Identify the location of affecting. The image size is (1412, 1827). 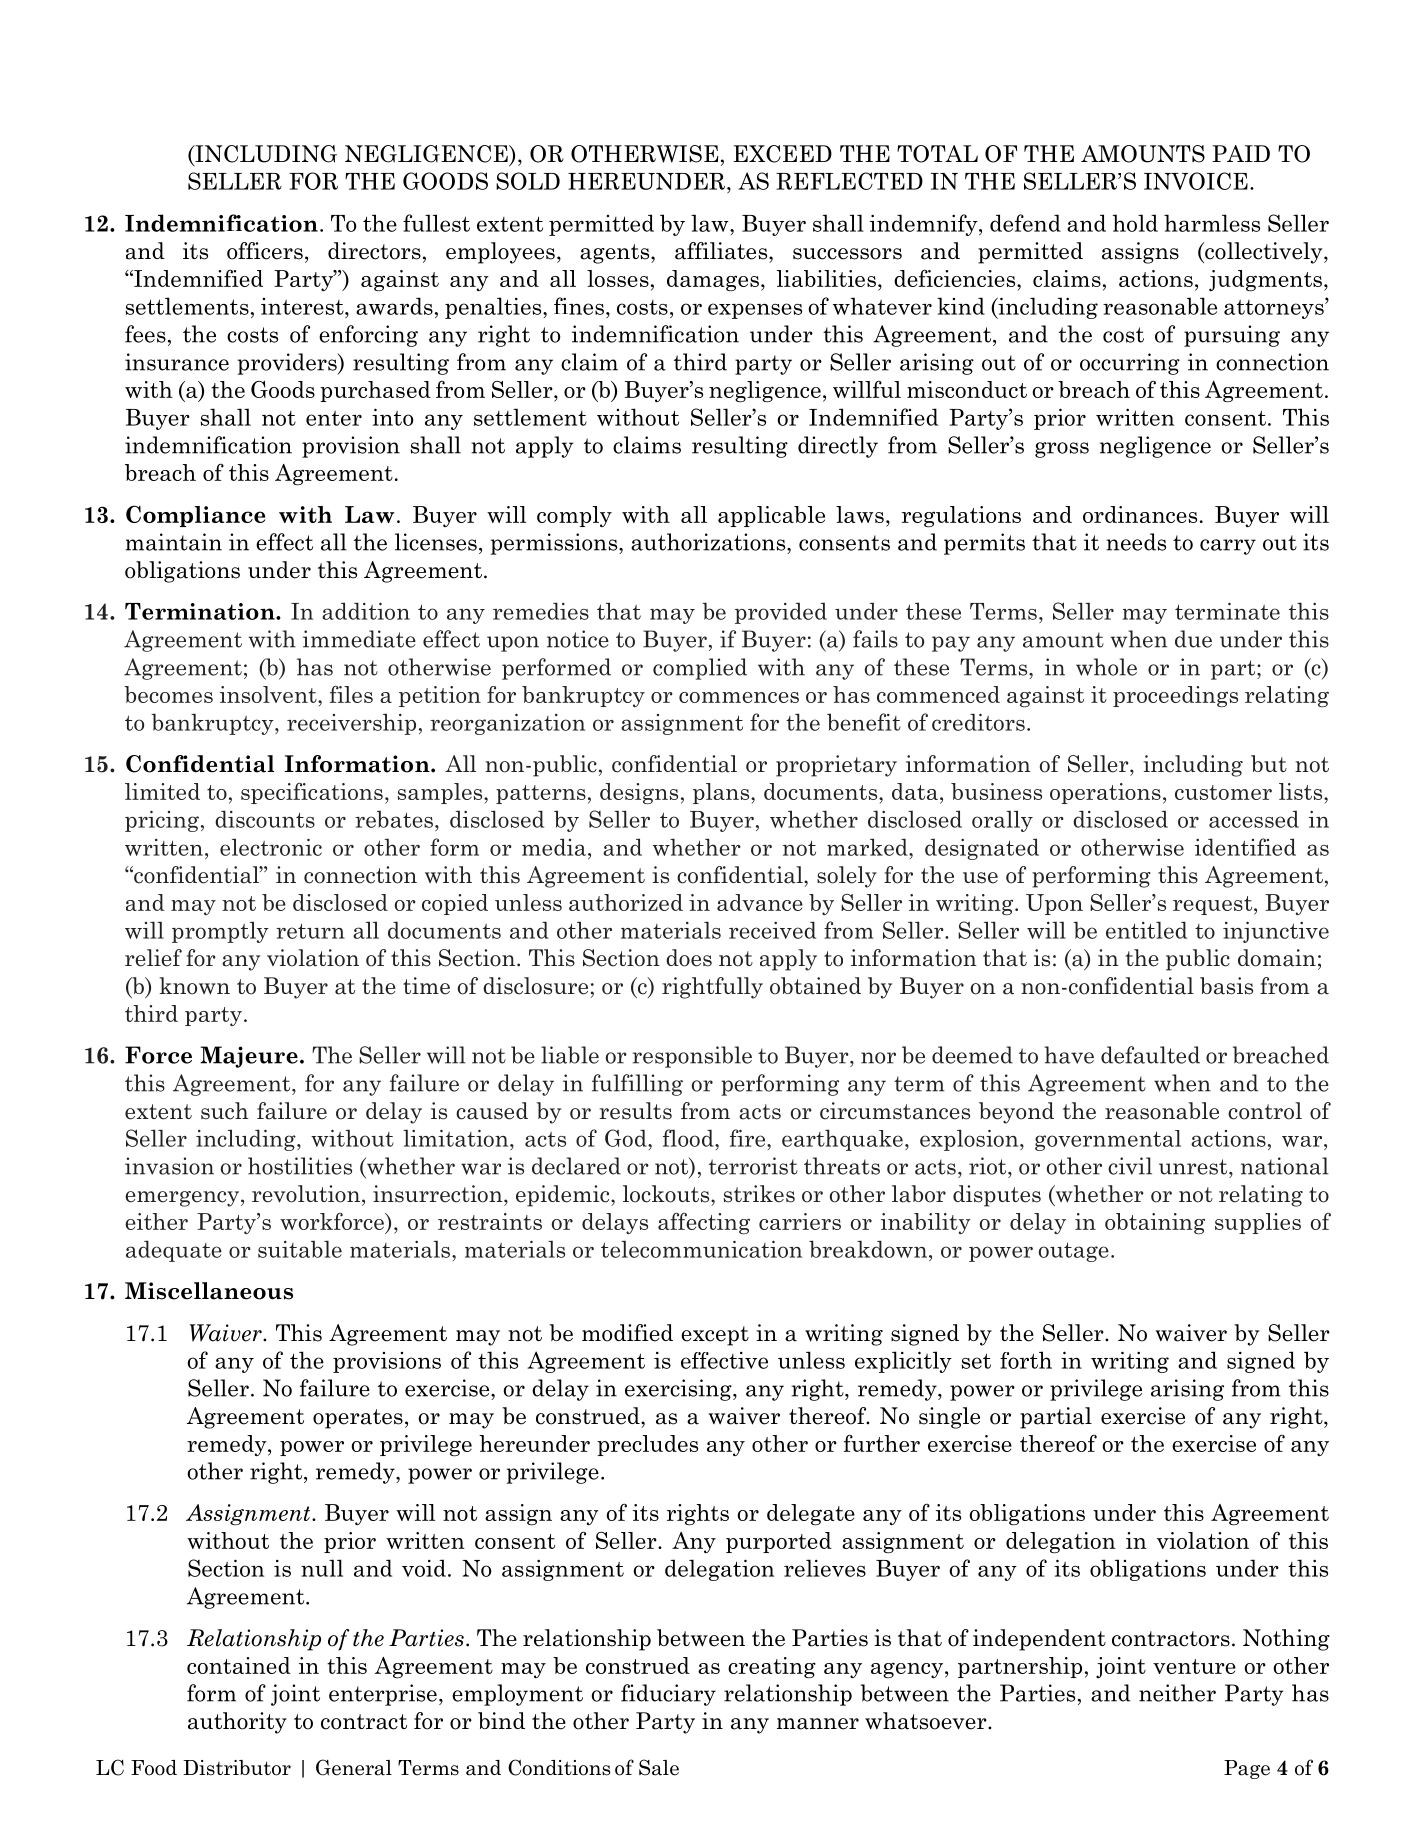
(704, 1223).
